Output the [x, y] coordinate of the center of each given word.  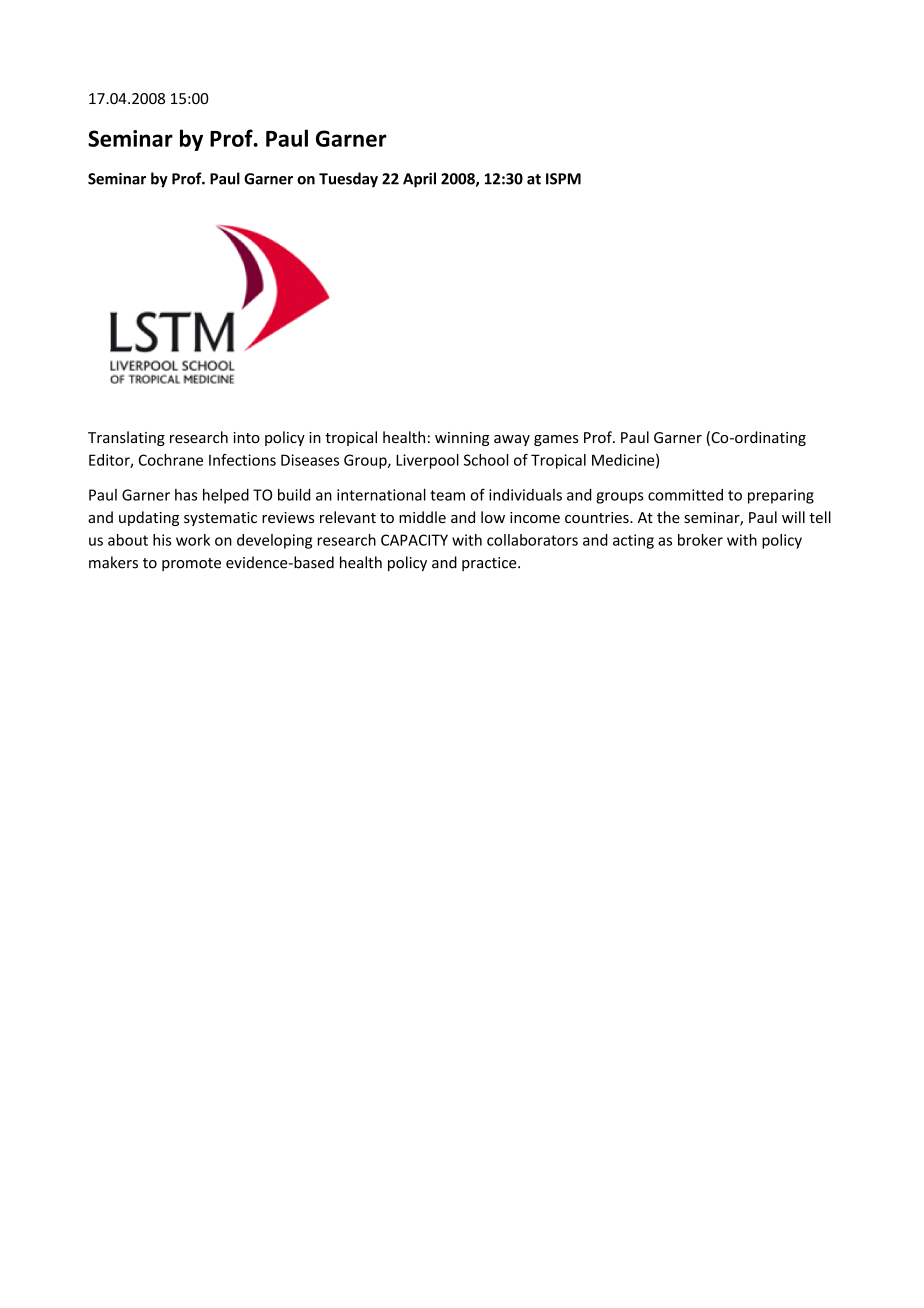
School [486, 460]
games [556, 440]
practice [490, 564]
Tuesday [348, 180]
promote [191, 564]
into [246, 438]
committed [685, 495]
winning [462, 439]
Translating [126, 438]
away [512, 440]
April [419, 180]
